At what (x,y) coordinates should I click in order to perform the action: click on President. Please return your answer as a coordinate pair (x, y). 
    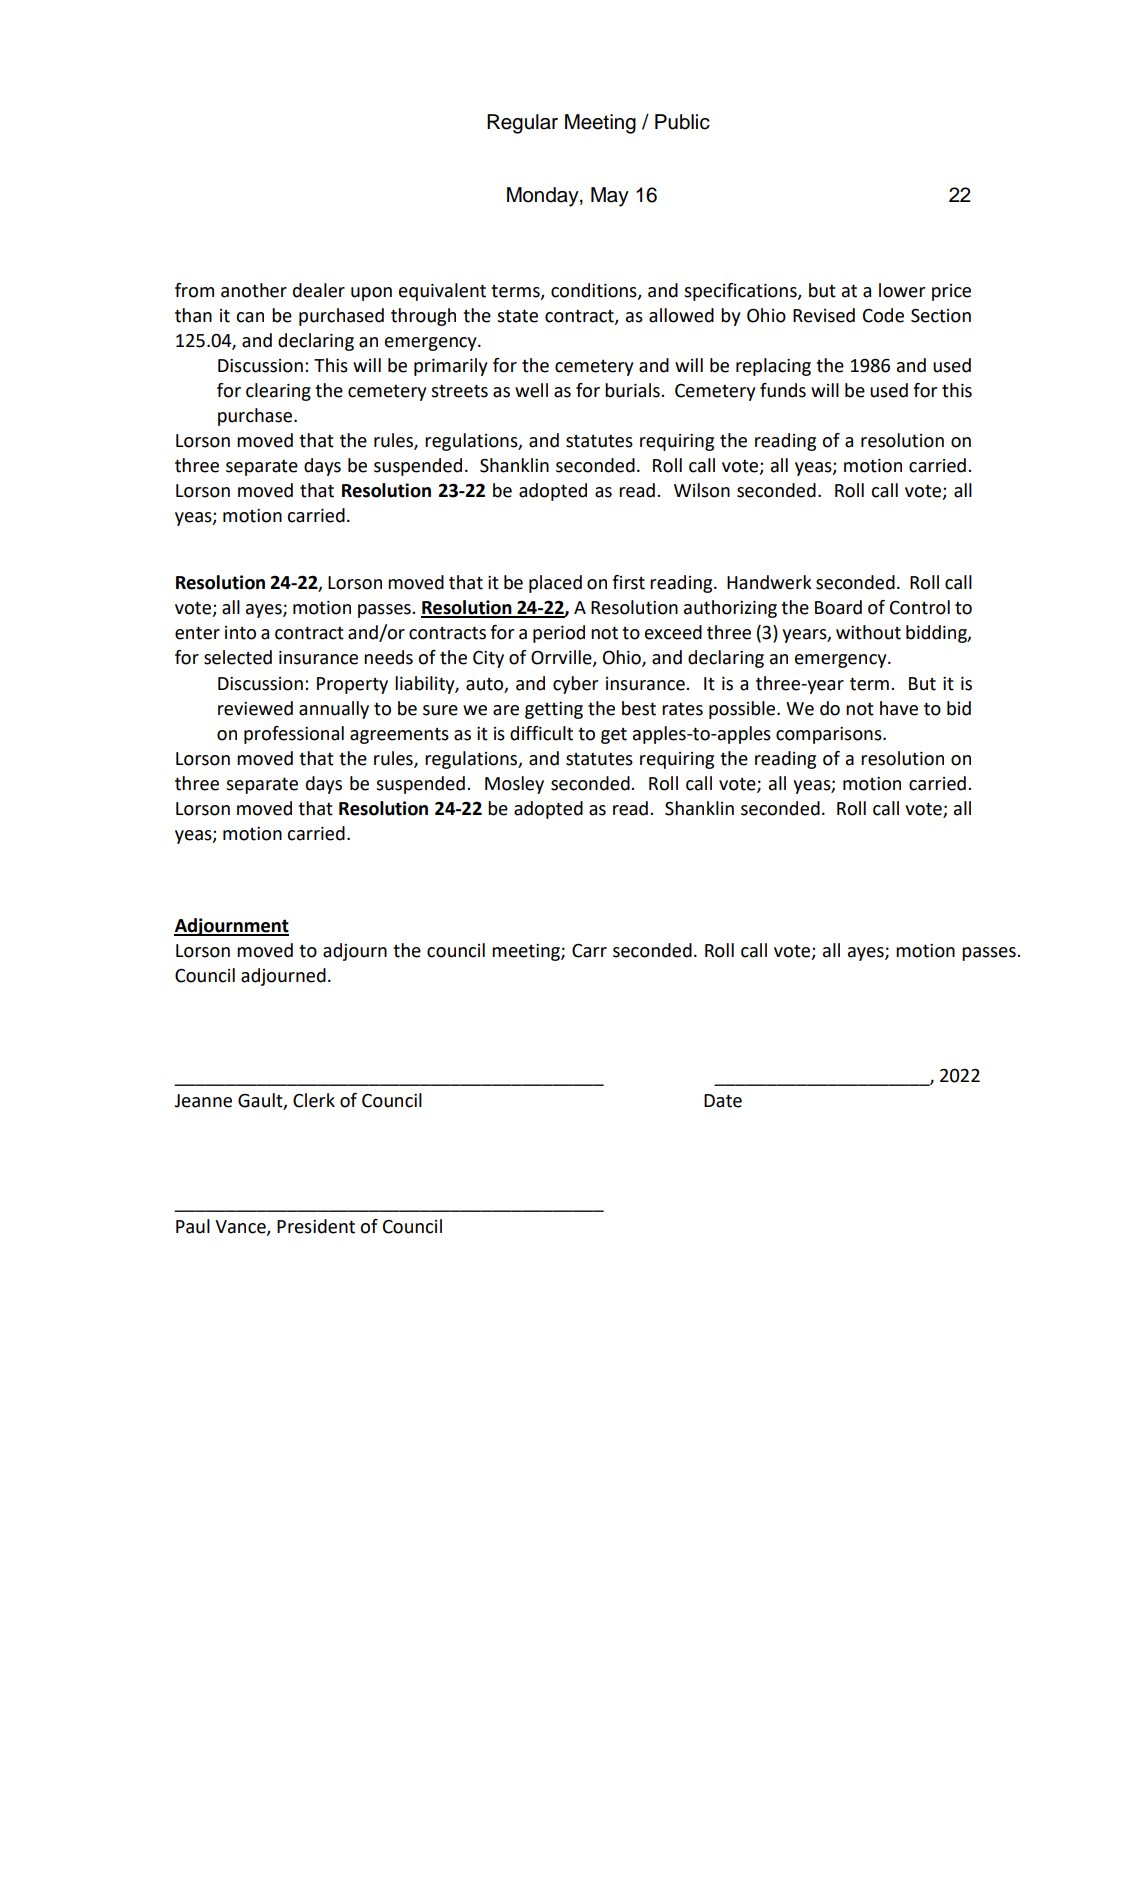
    Looking at the image, I should click on (316, 1226).
